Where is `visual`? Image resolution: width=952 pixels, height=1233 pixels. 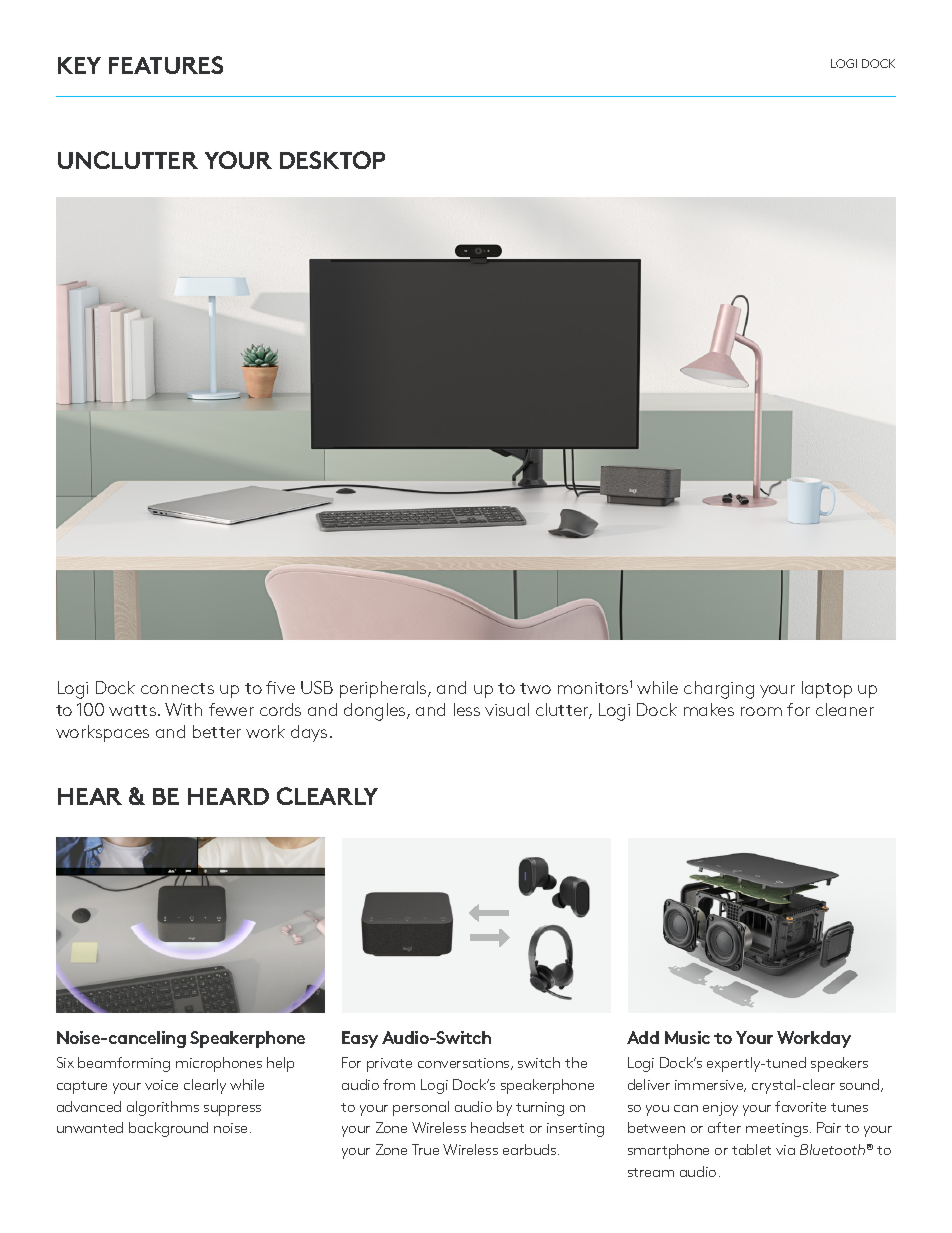
visual is located at coordinates (507, 709).
